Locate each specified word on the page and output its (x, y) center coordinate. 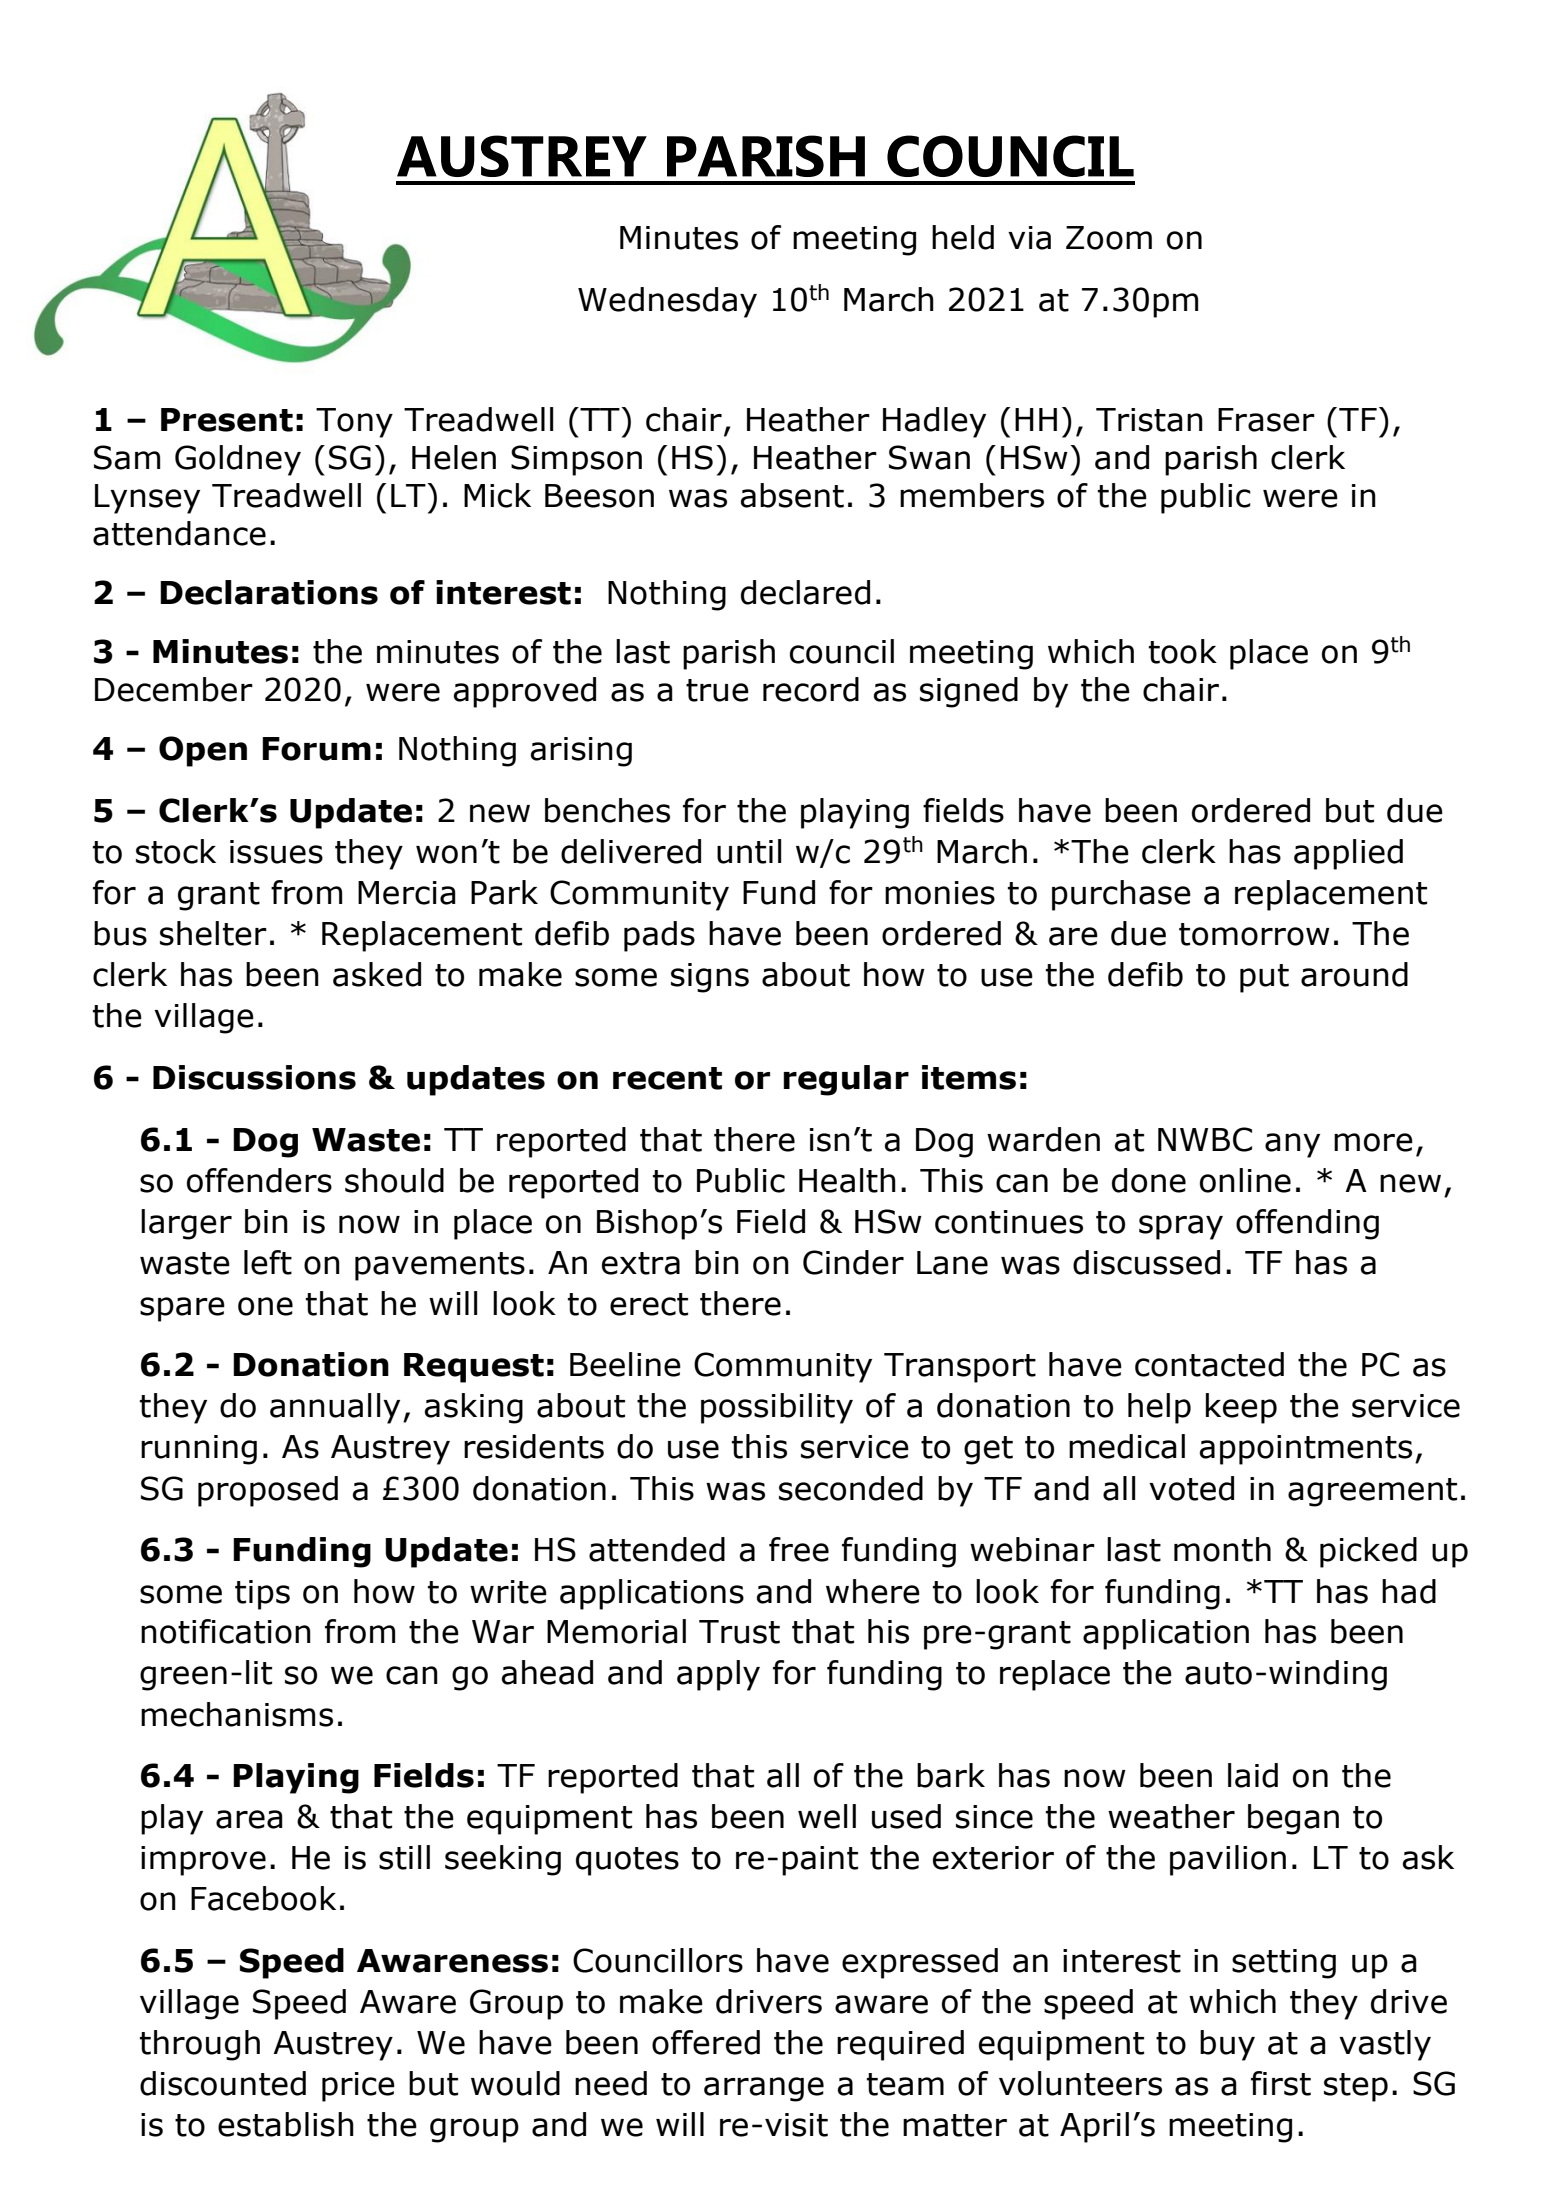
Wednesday (667, 302)
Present (227, 420)
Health (847, 1180)
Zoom (1109, 238)
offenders (259, 1180)
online (1245, 1180)
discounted (223, 2083)
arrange (764, 2089)
